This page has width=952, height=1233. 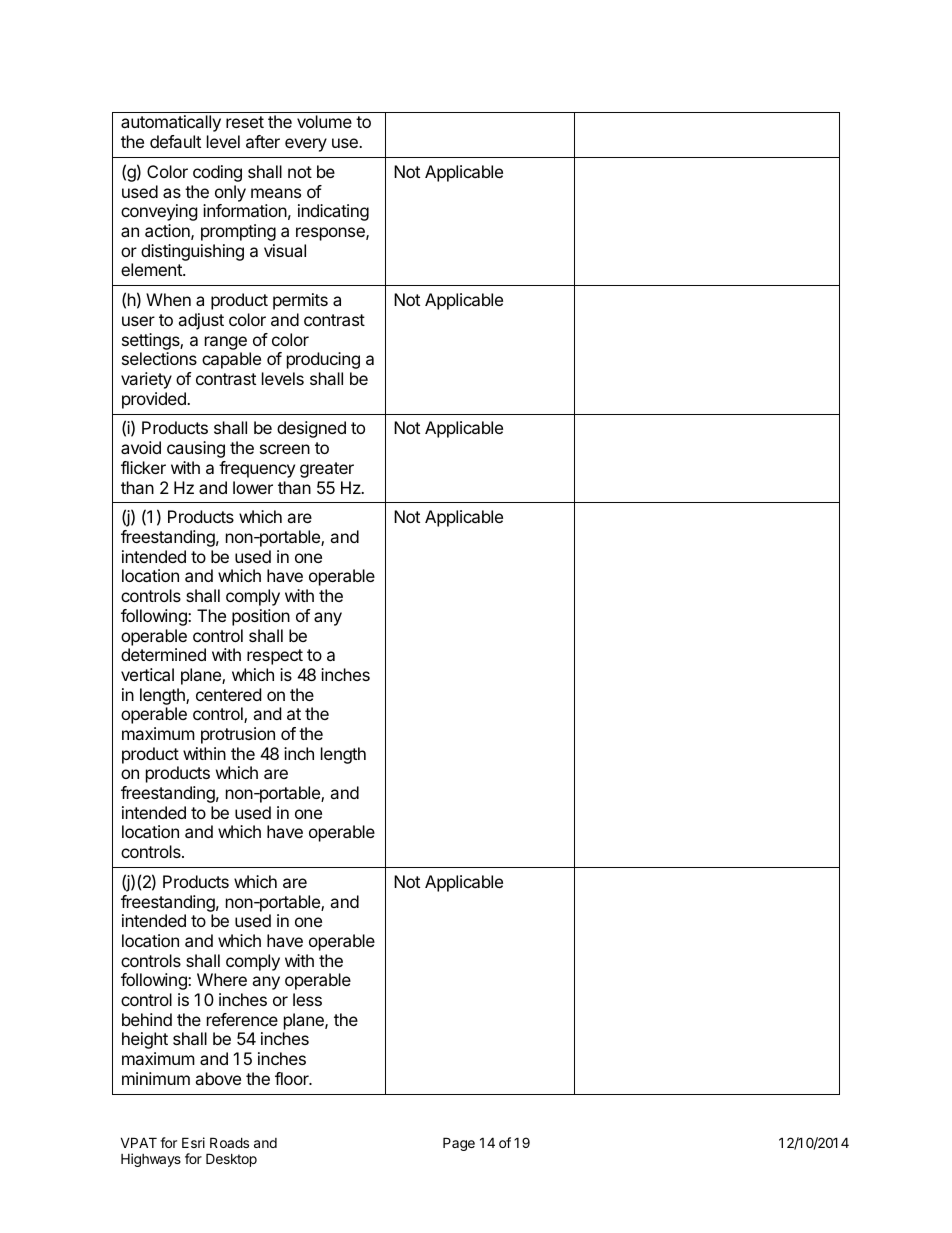 What do you see at coordinates (333, 212) in the page?
I see `indicating` at bounding box center [333, 212].
